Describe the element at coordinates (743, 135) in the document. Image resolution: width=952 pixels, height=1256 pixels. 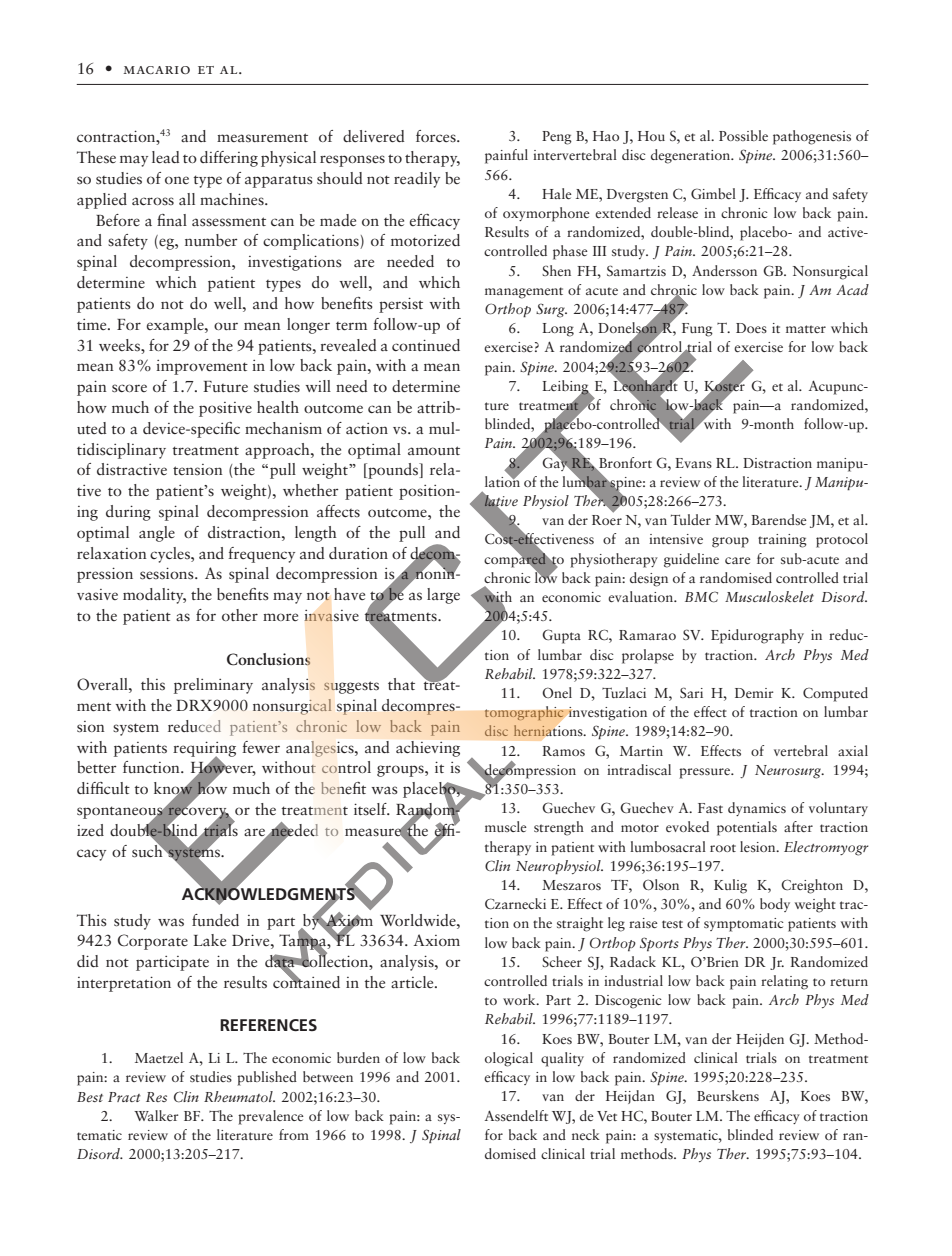
I see `Possible` at that location.
